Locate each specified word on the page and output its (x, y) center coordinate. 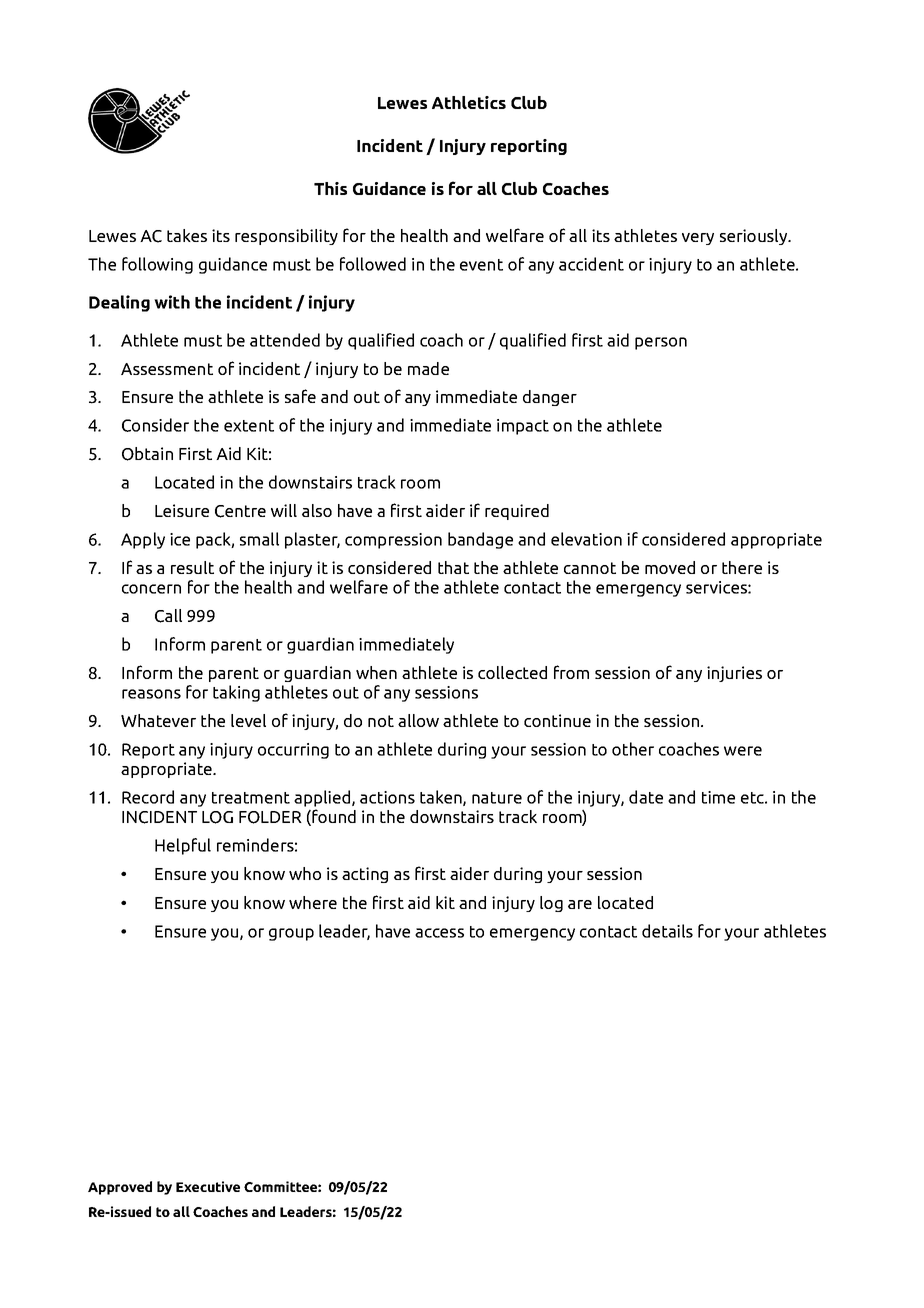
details (667, 931)
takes (187, 235)
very (698, 239)
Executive (208, 1186)
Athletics (469, 102)
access (439, 933)
